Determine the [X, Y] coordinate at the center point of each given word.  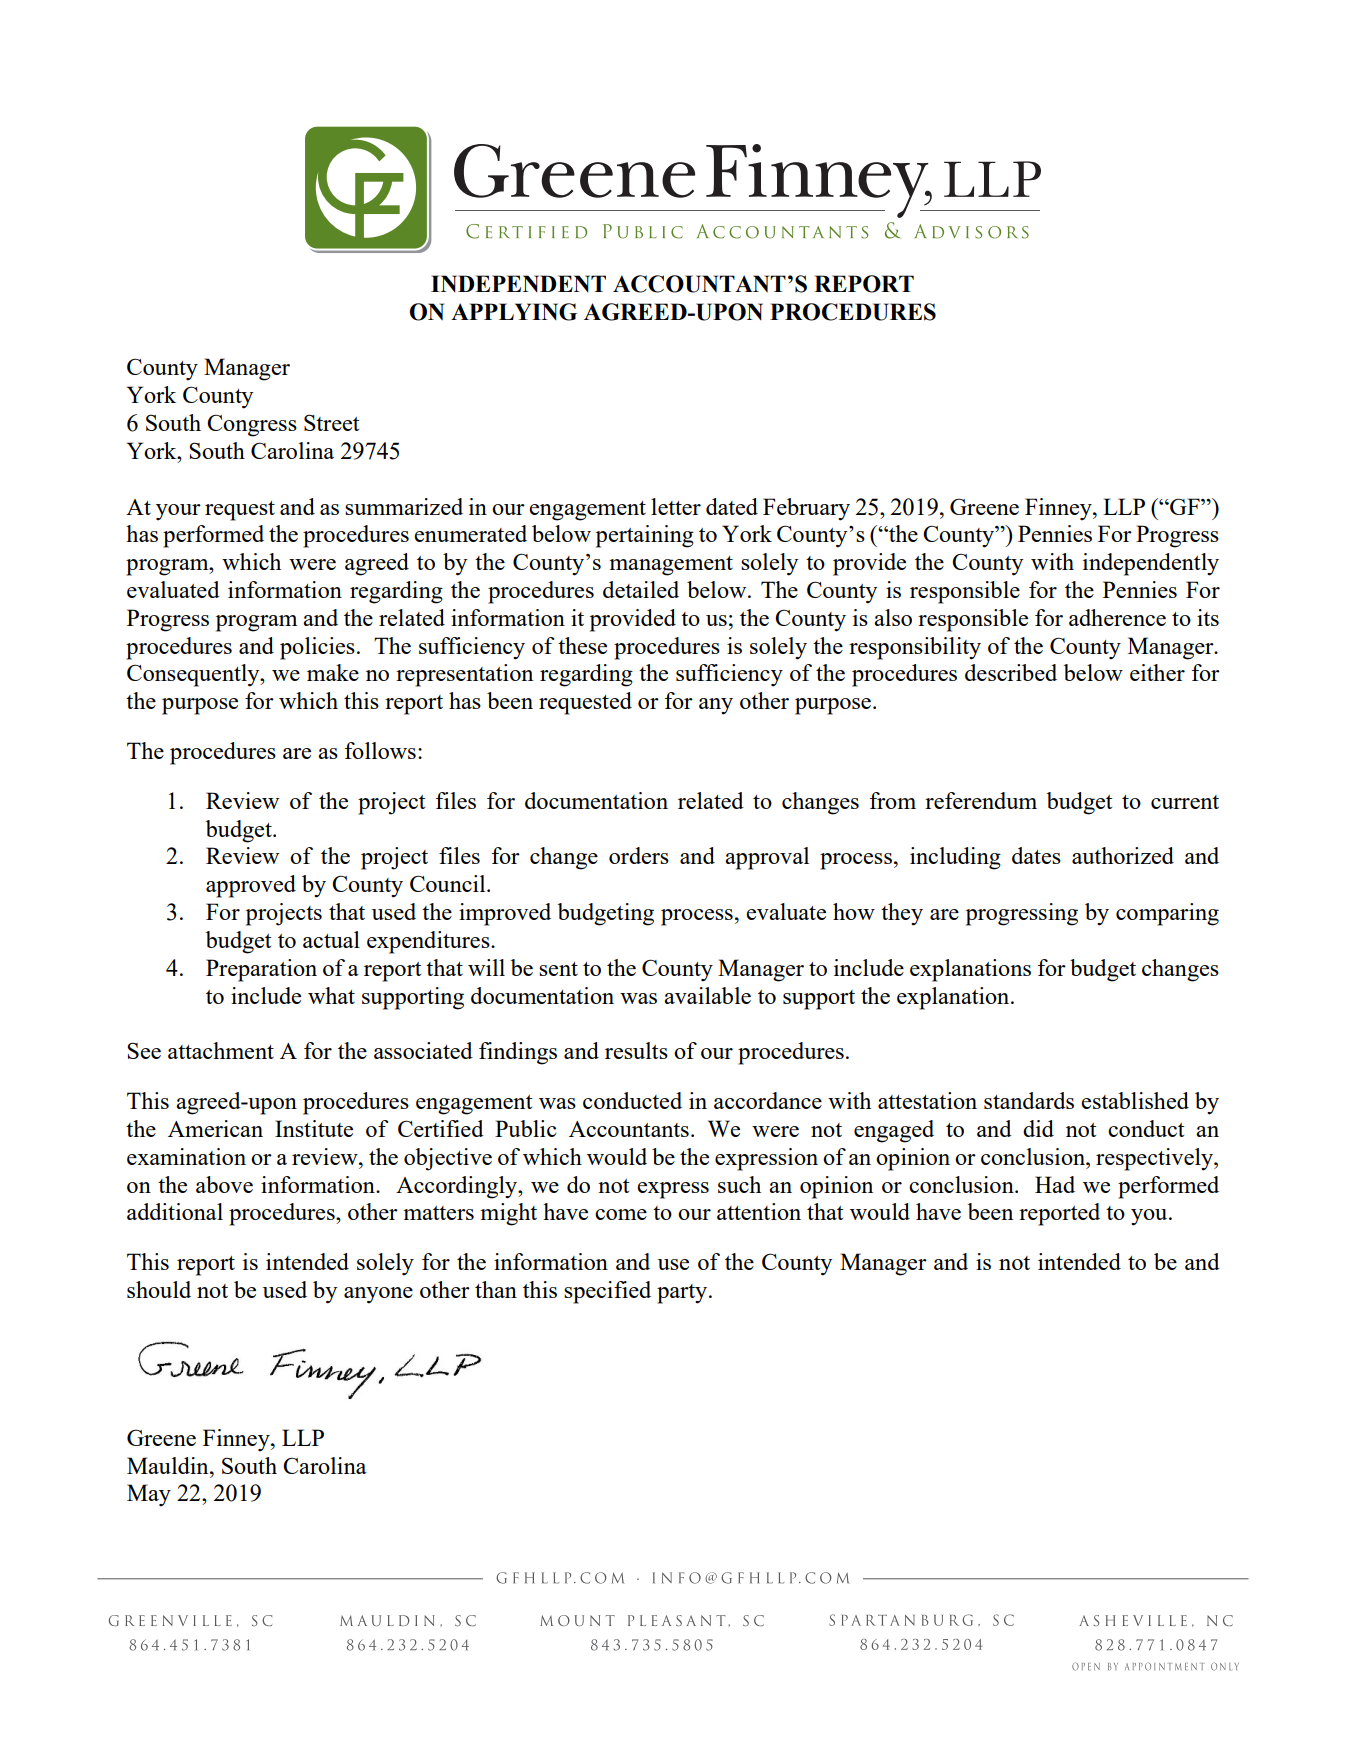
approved [251, 886]
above [224, 1184]
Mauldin [169, 1465]
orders [639, 855]
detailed [641, 589]
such [739, 1184]
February [806, 509]
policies [317, 648]
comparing [1167, 914]
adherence [1117, 617]
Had [1055, 1184]
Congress [252, 425]
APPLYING [514, 312]
